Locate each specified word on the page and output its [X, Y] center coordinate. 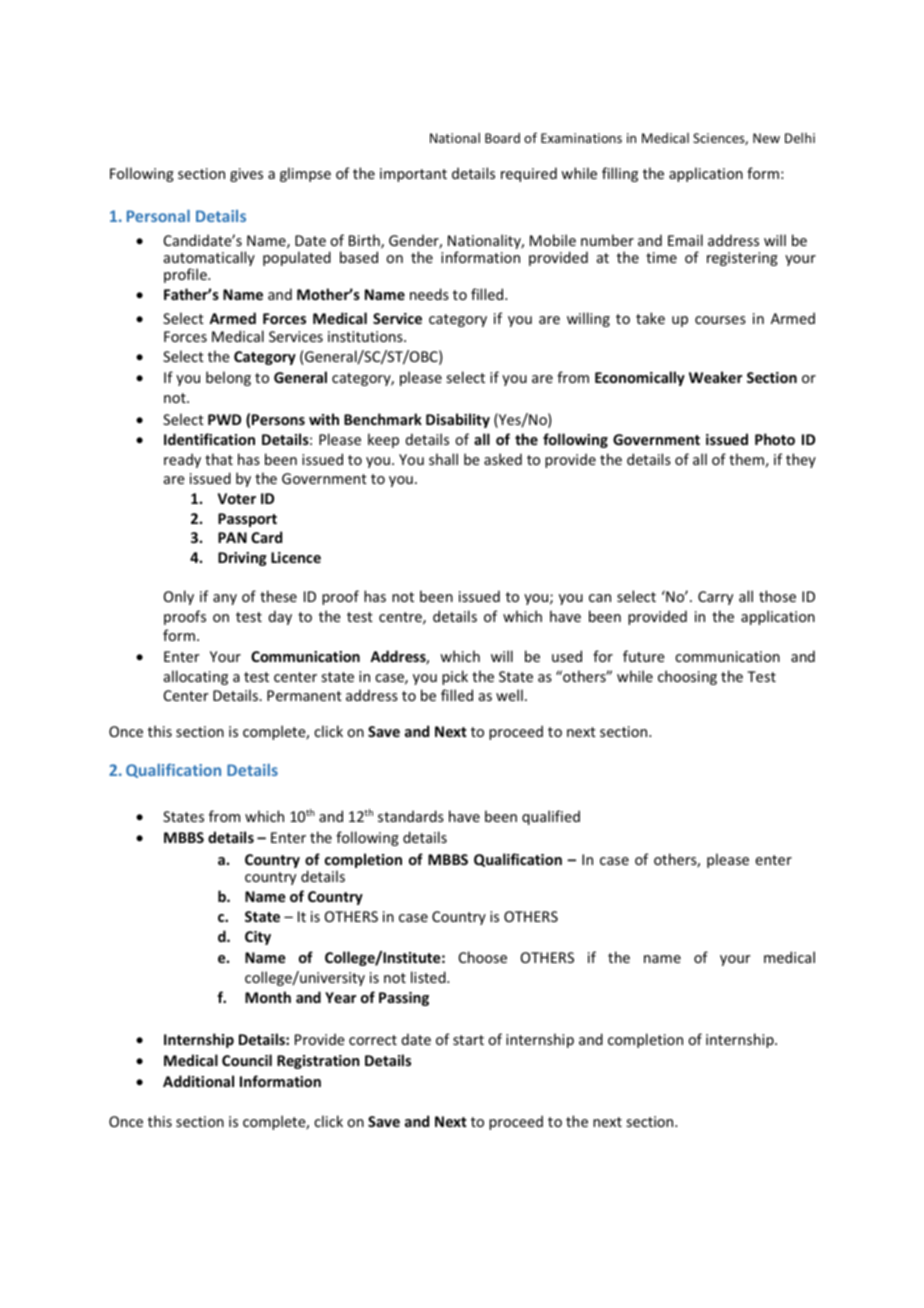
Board [502, 138]
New [766, 138]
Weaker [715, 377]
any [225, 599]
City [258, 938]
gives [246, 175]
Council [247, 1060]
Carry [715, 598]
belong [228, 378]
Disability [458, 420]
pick [455, 677]
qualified [551, 817]
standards [411, 816]
